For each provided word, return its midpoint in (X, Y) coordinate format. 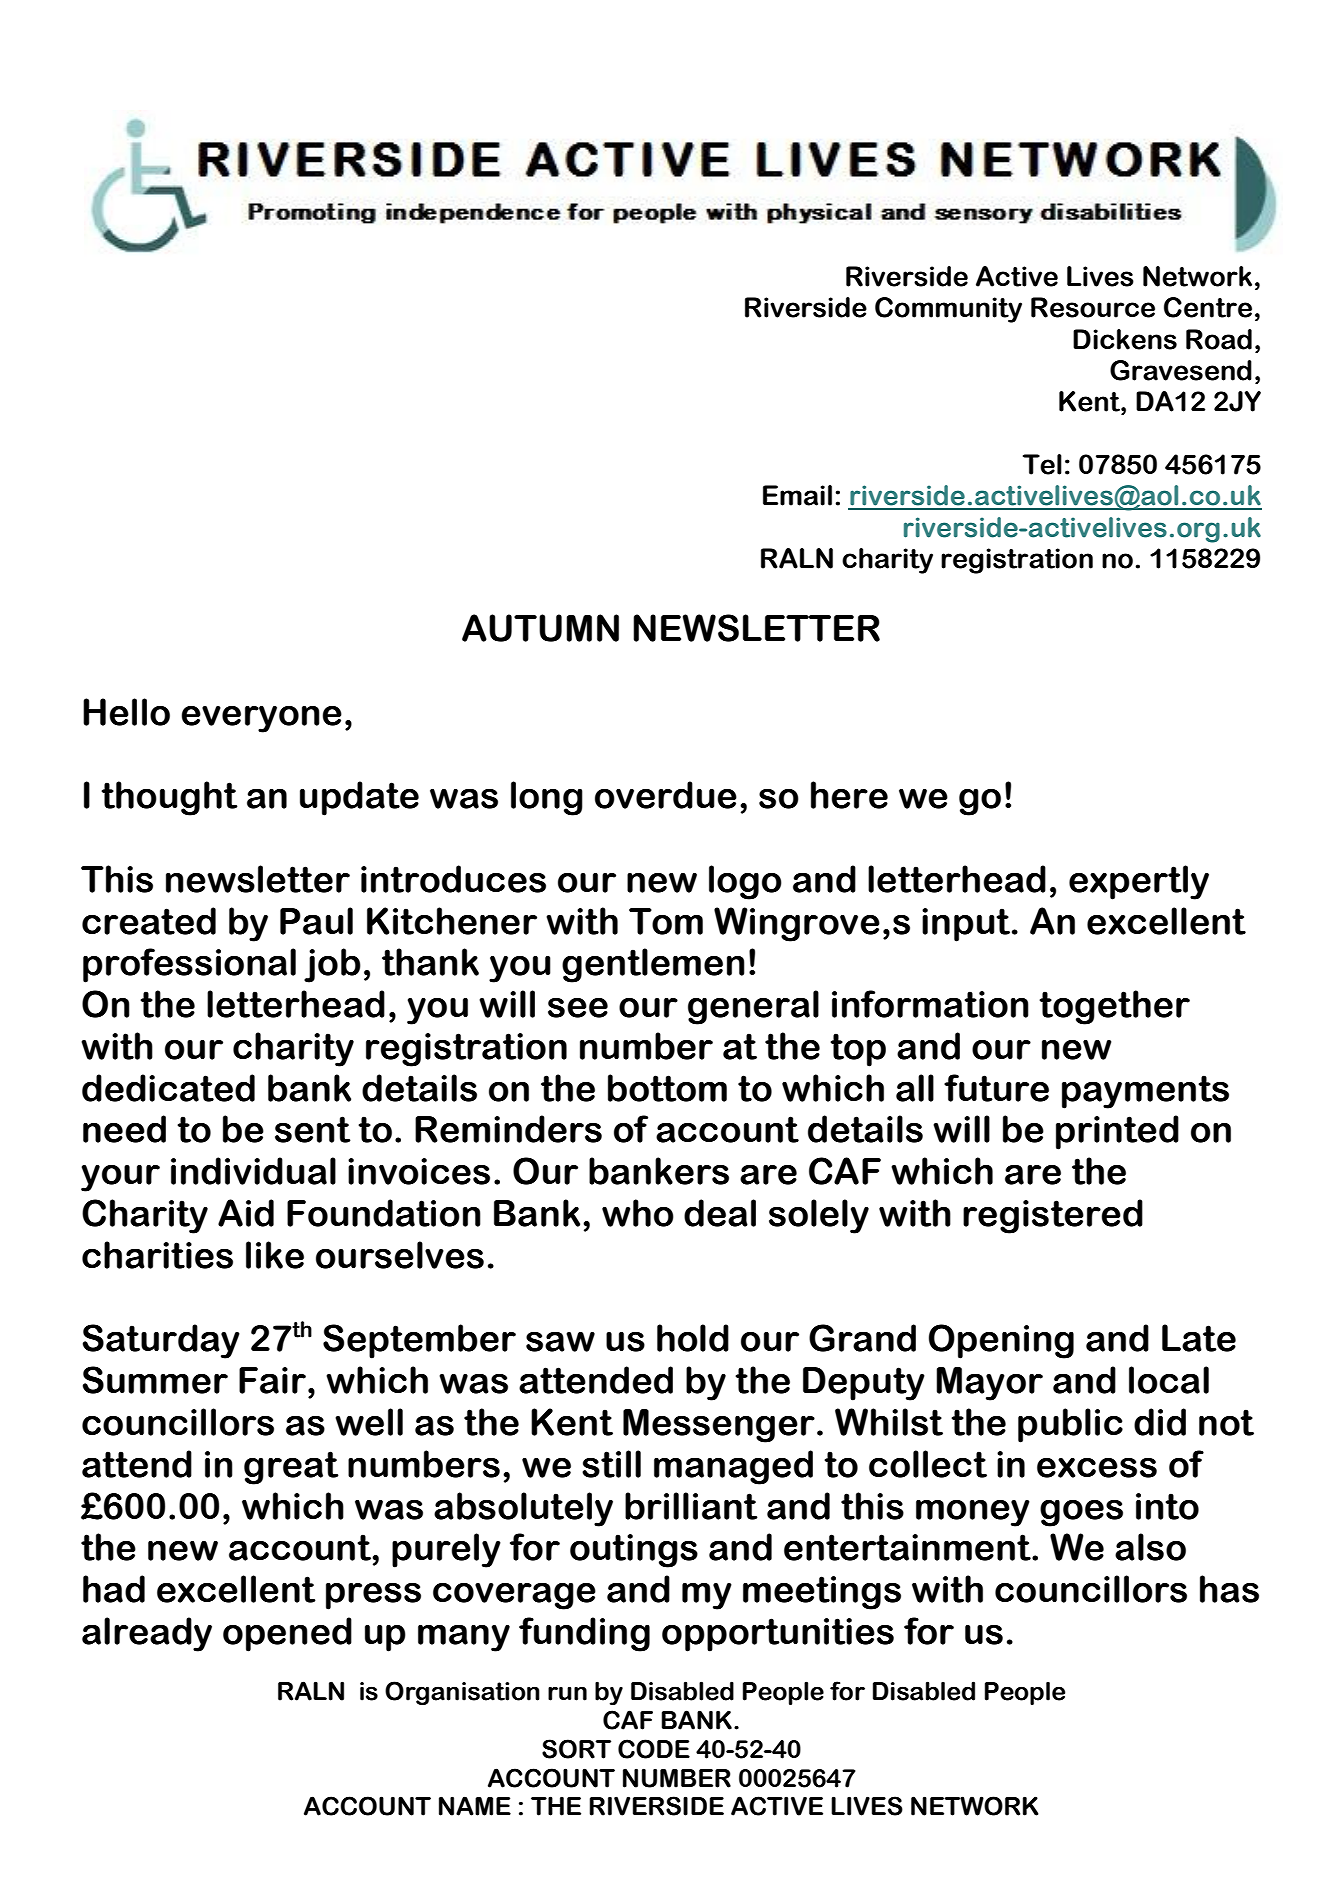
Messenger (719, 1426)
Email (797, 495)
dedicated (168, 1088)
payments (1145, 1092)
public (1070, 1425)
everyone (261, 719)
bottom (667, 1088)
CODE (654, 1749)
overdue (666, 795)
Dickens (1125, 339)
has (1229, 1589)
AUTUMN (540, 628)
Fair (272, 1380)
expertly (1139, 882)
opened (287, 1634)
